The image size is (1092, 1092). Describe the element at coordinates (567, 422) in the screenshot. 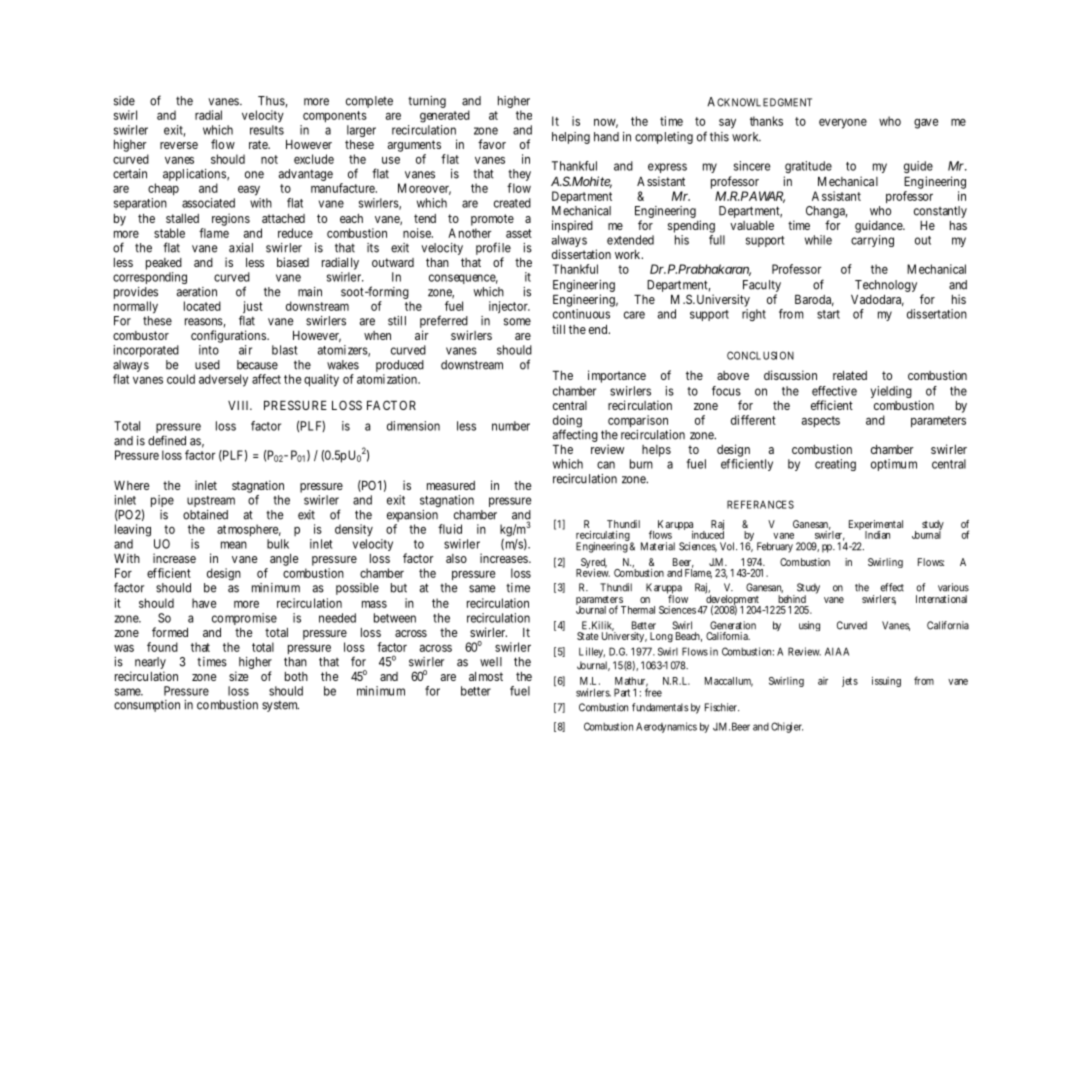

I see `doing` at that location.
